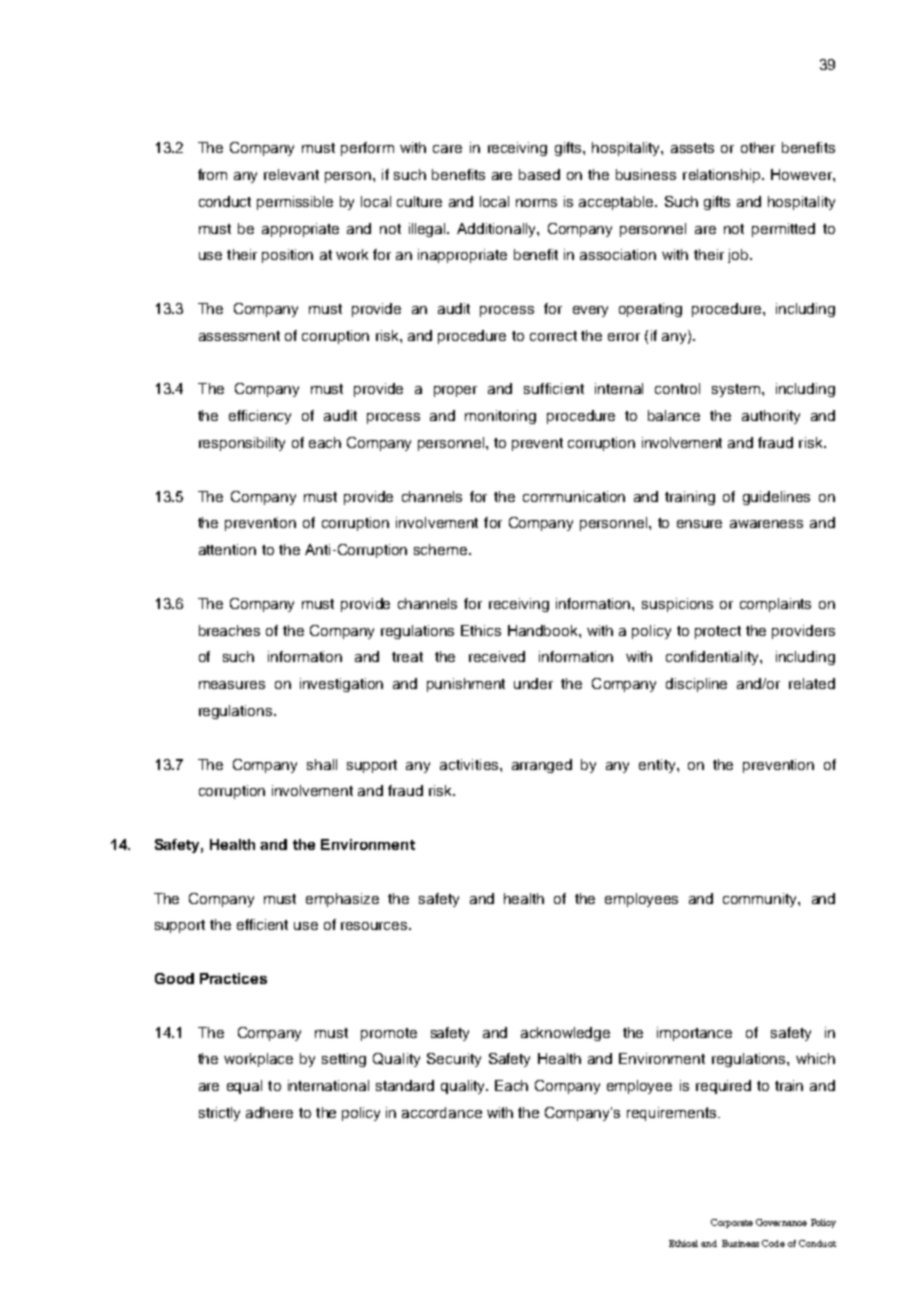  I want to click on measures, so click(232, 685).
